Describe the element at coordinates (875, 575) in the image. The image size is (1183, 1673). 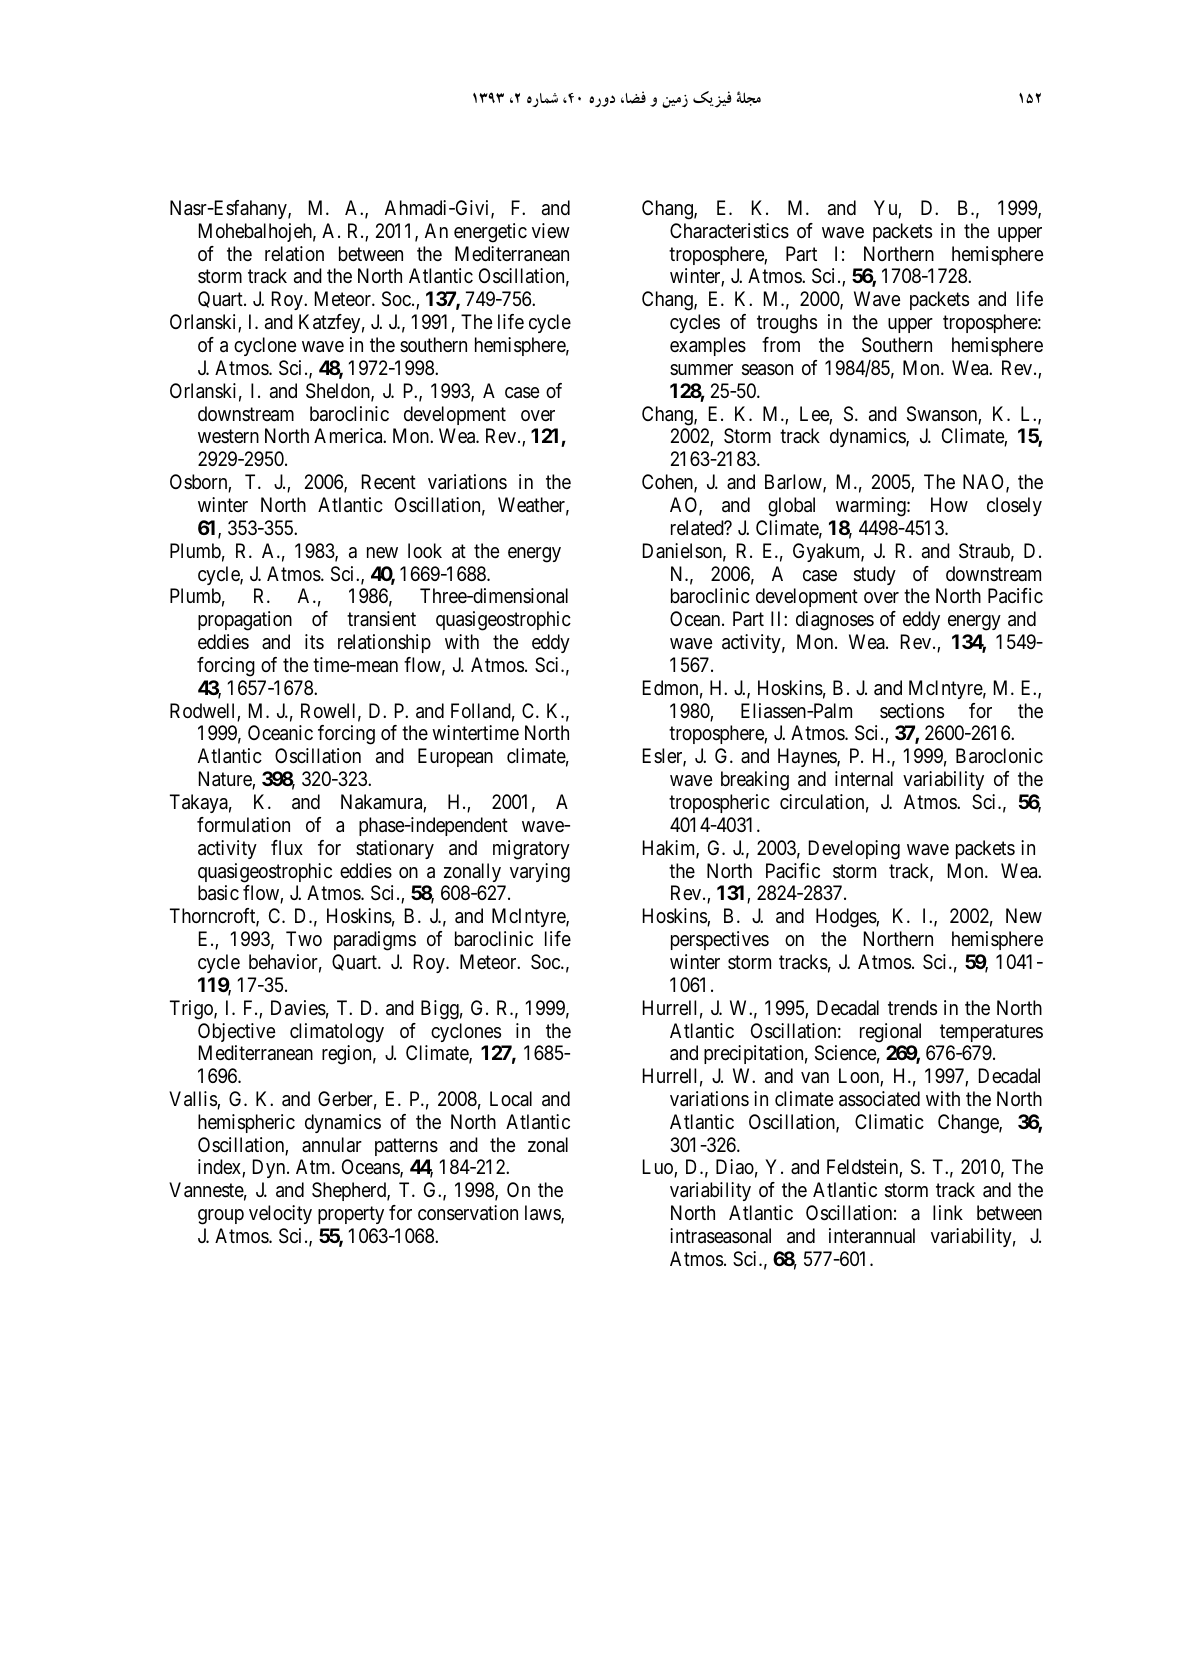
I see `study` at that location.
